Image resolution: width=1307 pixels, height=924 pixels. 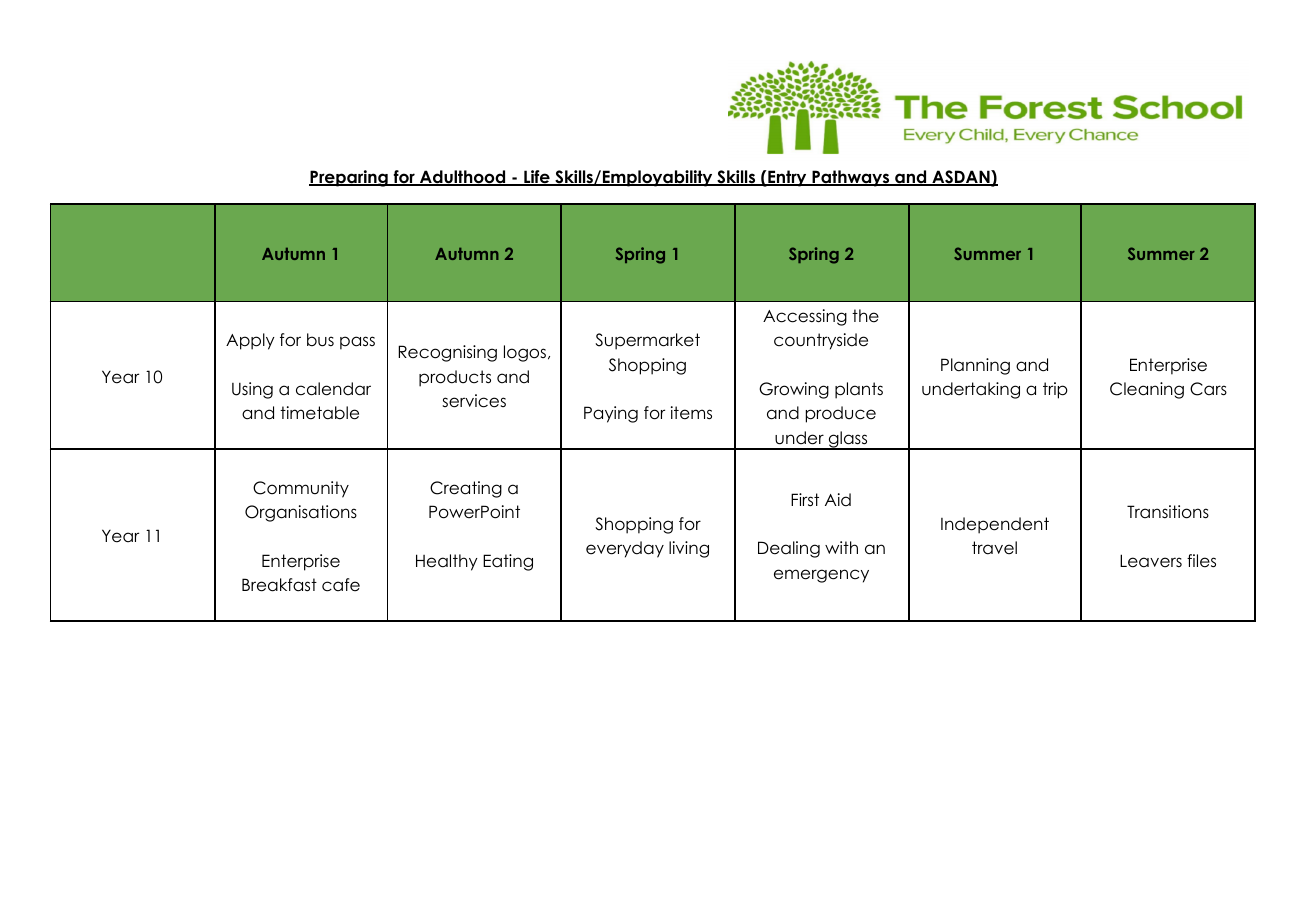 What do you see at coordinates (1055, 390) in the screenshot?
I see `trip` at bounding box center [1055, 390].
